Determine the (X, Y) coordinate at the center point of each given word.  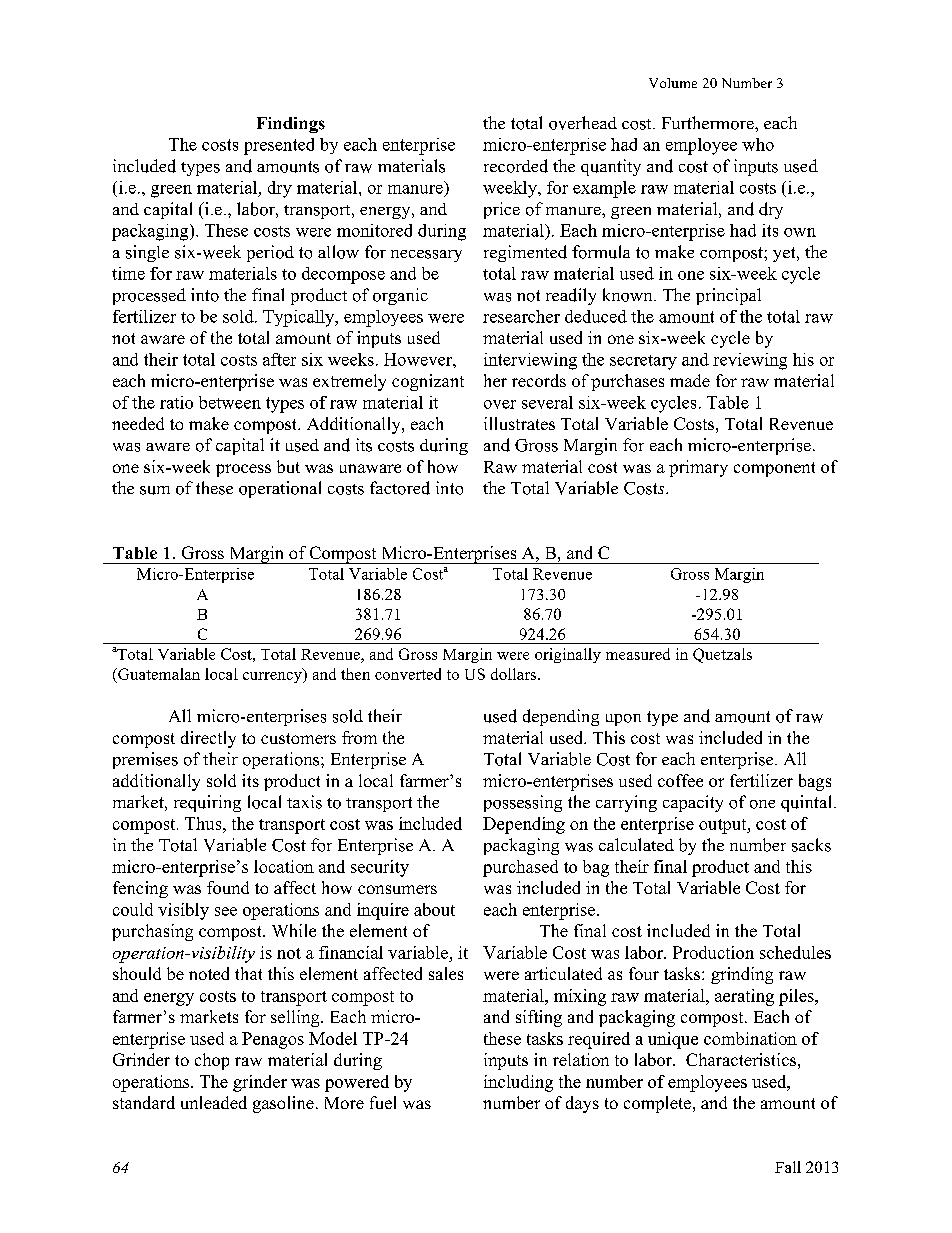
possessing (523, 803)
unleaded (214, 1102)
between (230, 402)
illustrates (519, 423)
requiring (207, 803)
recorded (516, 166)
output (724, 826)
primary (698, 468)
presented (279, 146)
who (758, 144)
